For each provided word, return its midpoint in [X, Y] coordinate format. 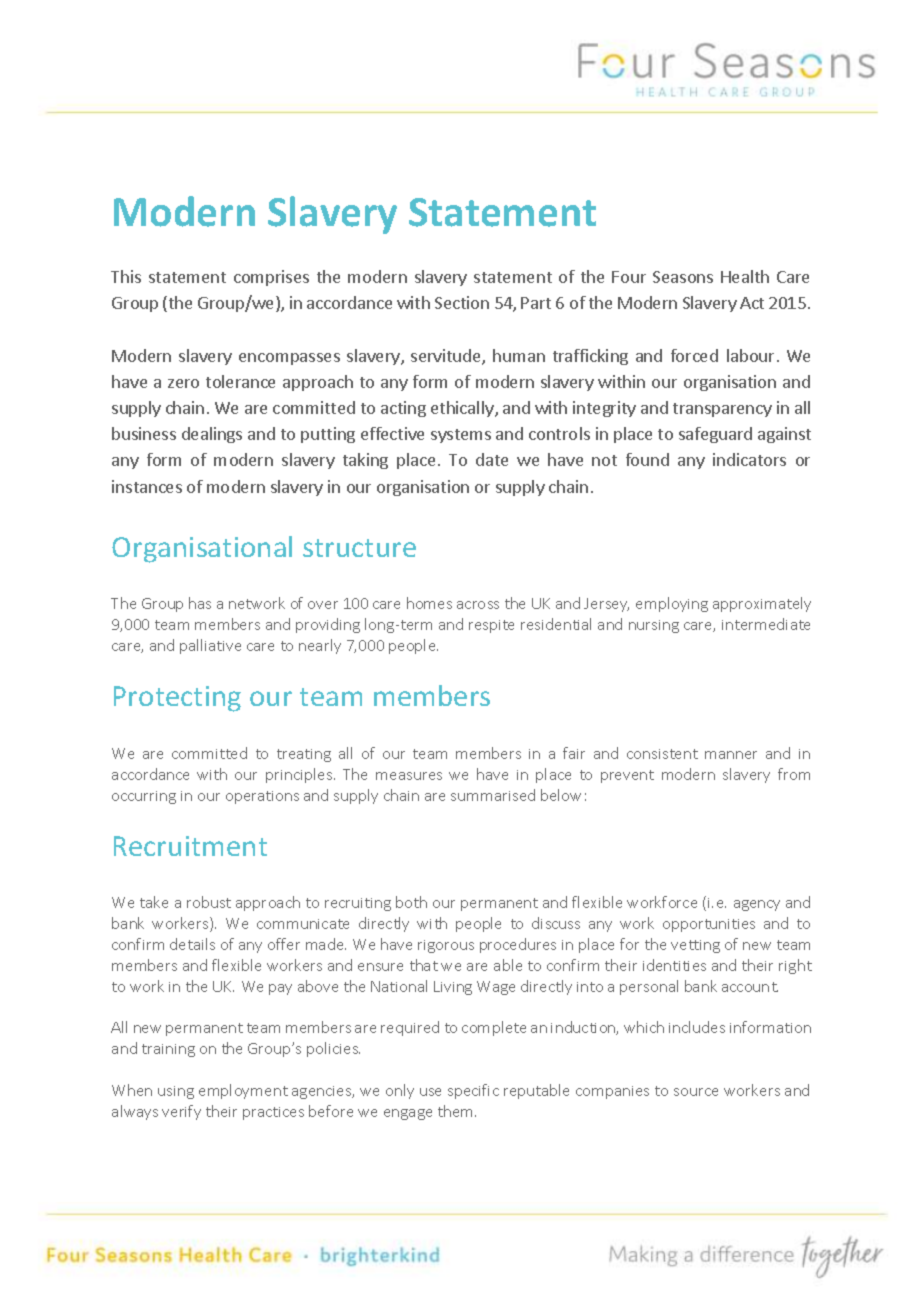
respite [491, 626]
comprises [271, 278]
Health [745, 276]
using [176, 1092]
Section [462, 302]
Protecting [177, 699]
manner [731, 755]
